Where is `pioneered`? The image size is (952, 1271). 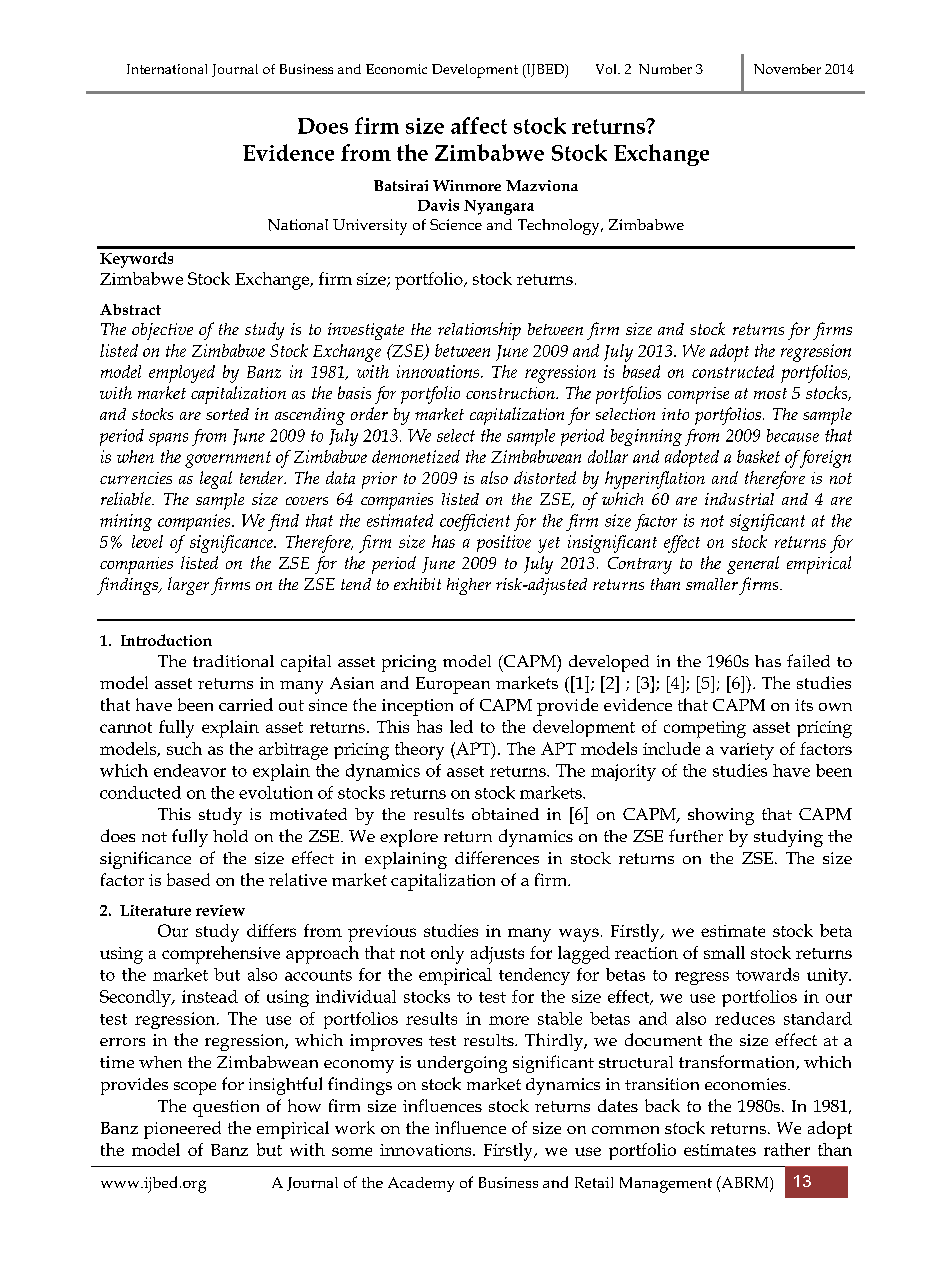 pioneered is located at coordinates (182, 1130).
